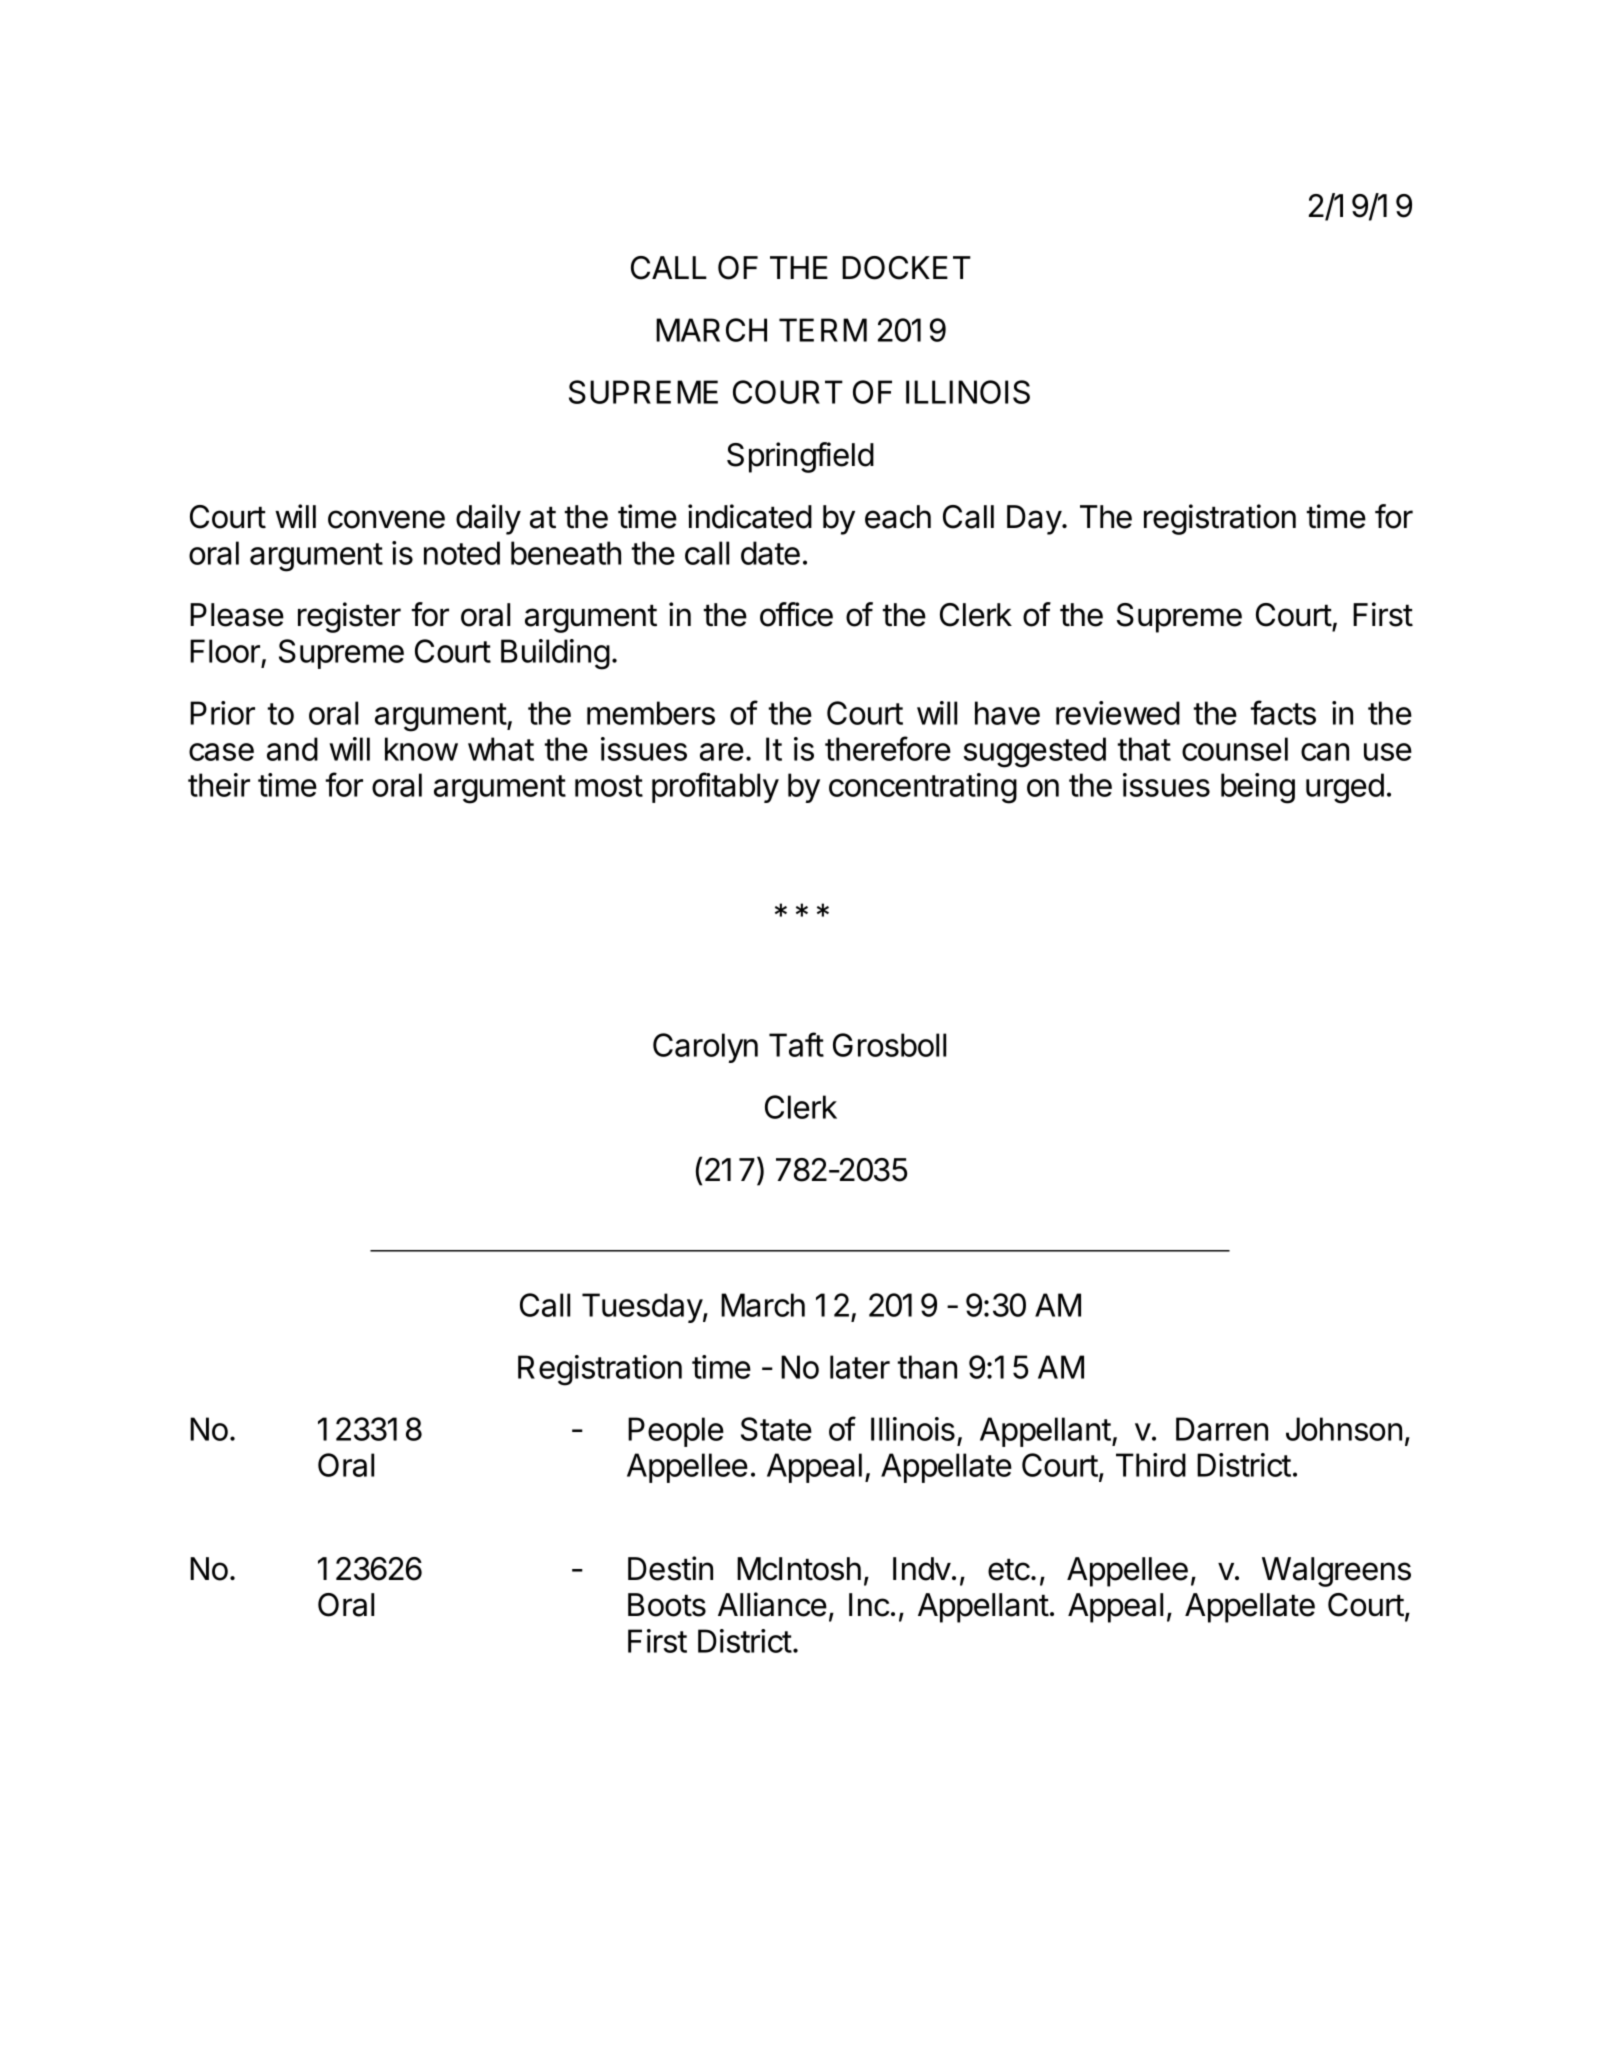 The height and width of the page is (2070, 1600). I want to click on Alliance, so click(772, 1604).
